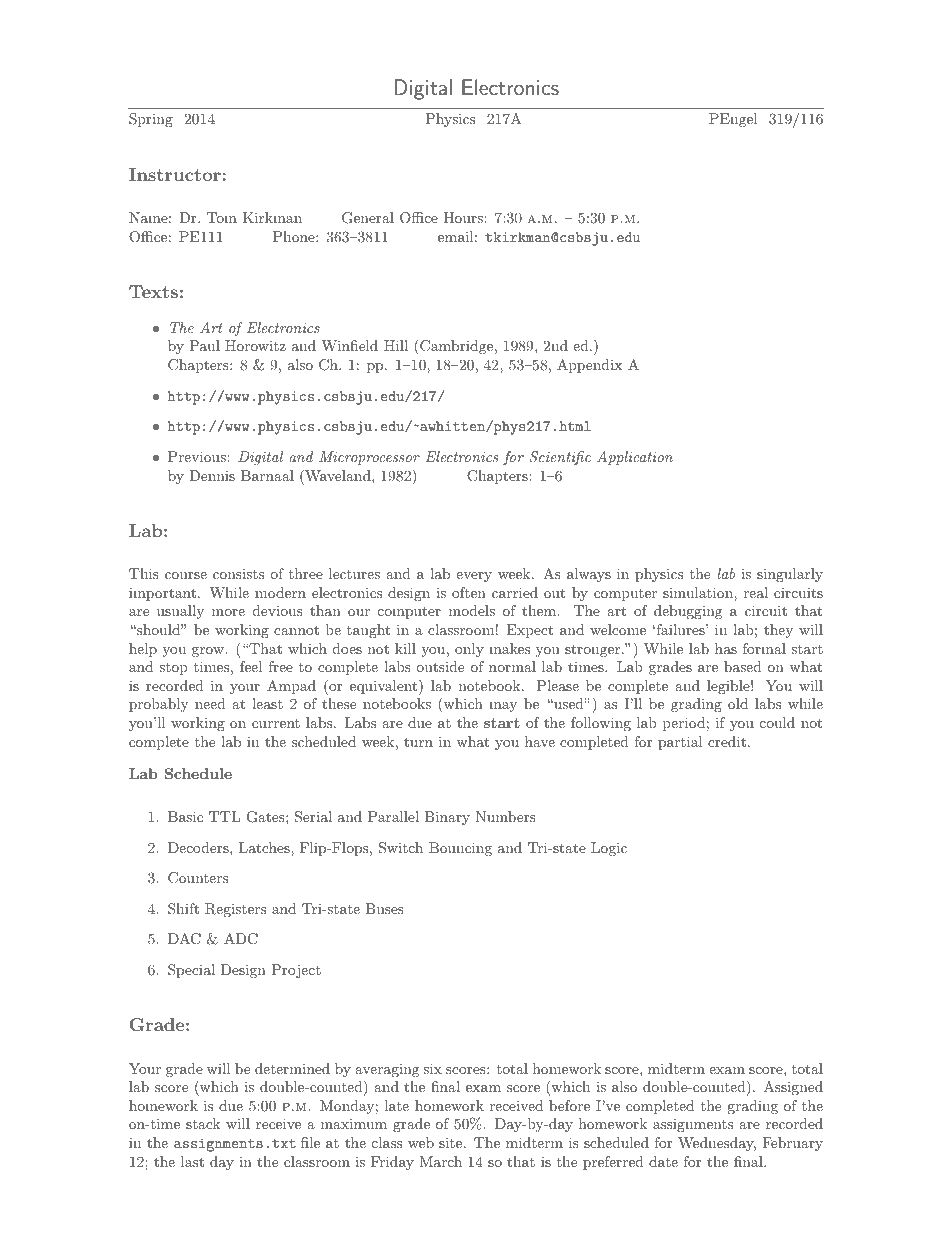 The width and height of the document is (952, 1233). I want to click on date, so click(663, 1161).
